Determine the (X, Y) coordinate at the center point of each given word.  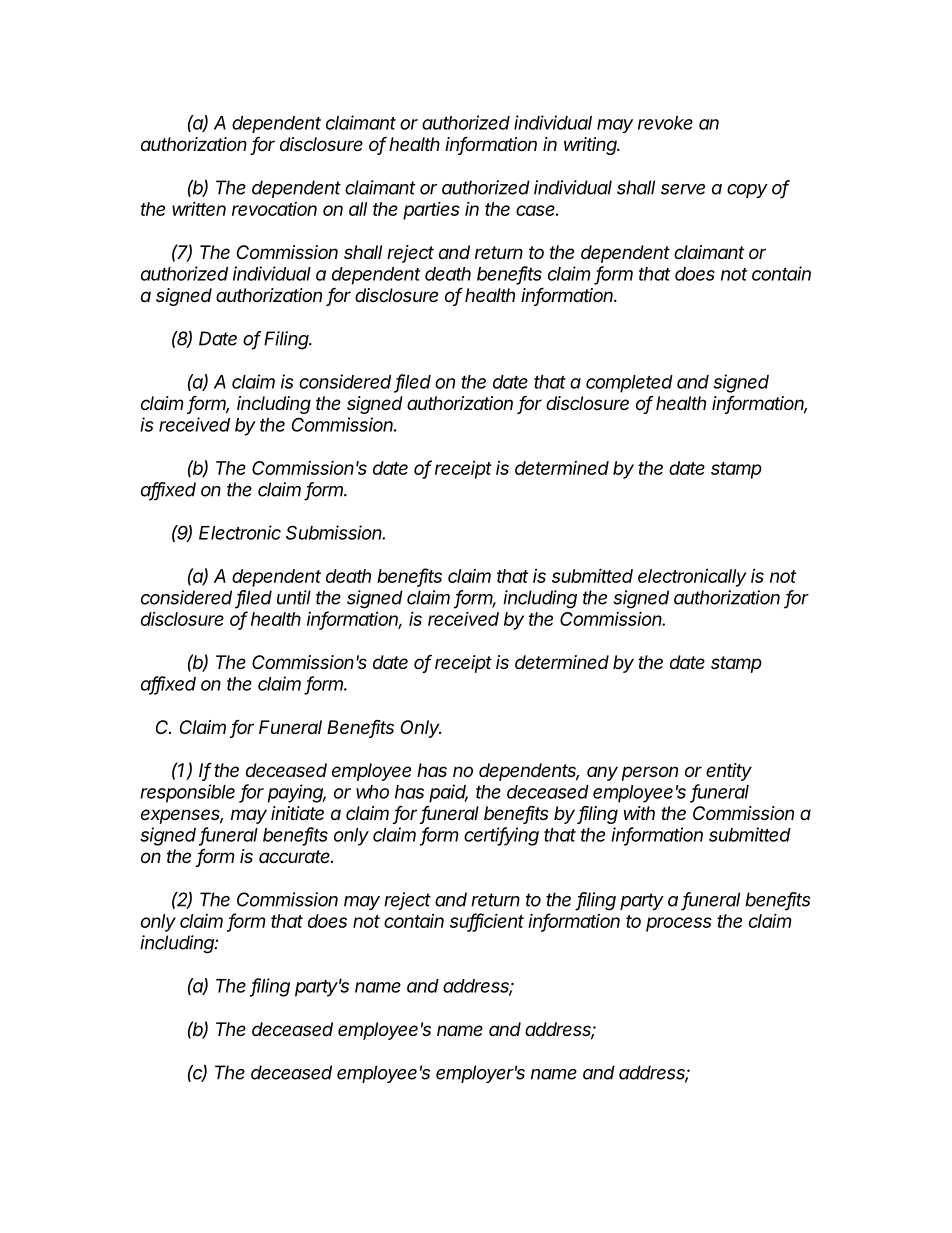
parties (431, 210)
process (679, 924)
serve (683, 189)
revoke (665, 123)
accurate (296, 856)
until (294, 597)
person (650, 773)
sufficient (487, 921)
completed (629, 384)
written (199, 208)
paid (448, 793)
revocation (274, 209)
